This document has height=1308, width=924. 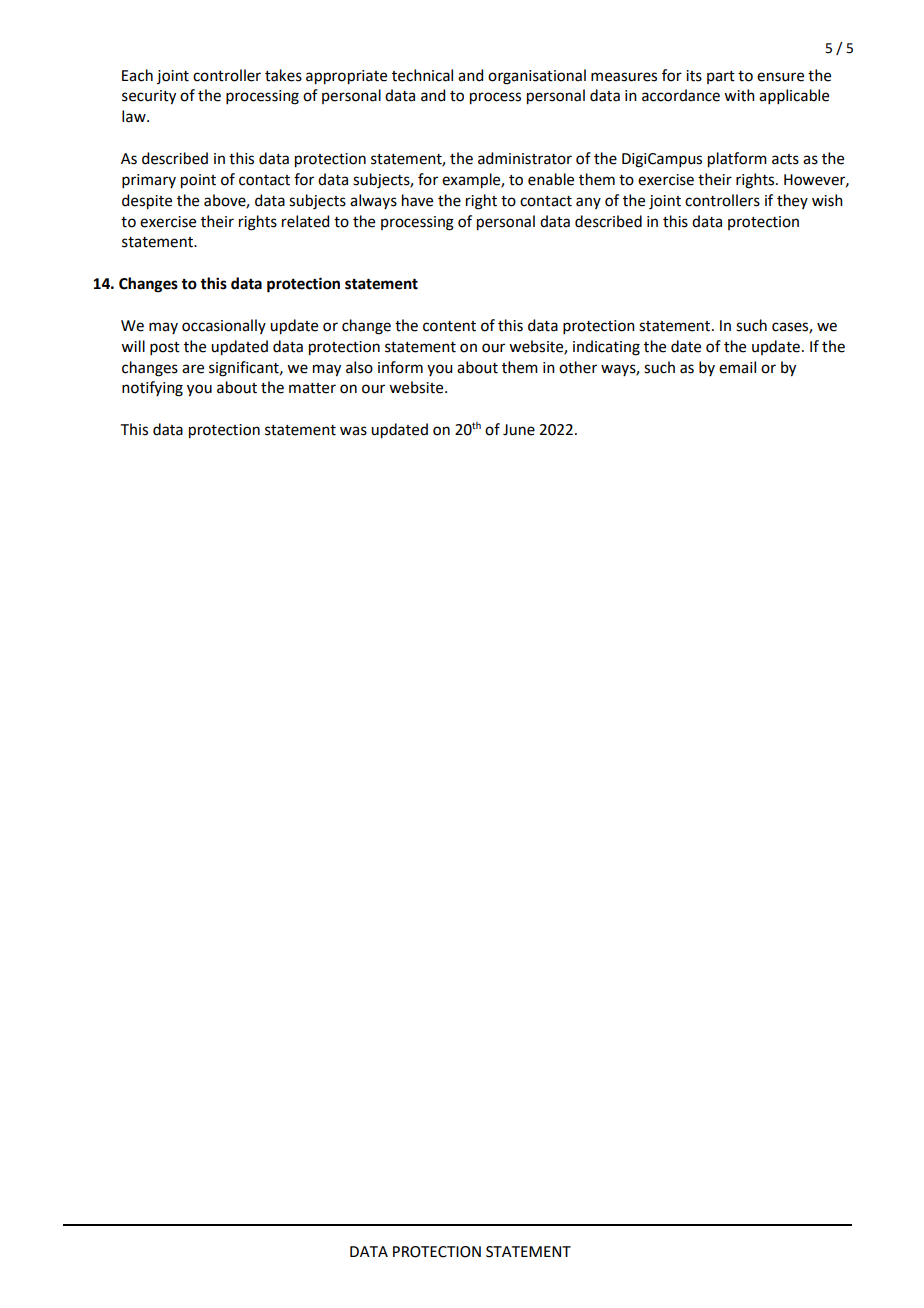 I want to click on related, so click(x=305, y=221).
